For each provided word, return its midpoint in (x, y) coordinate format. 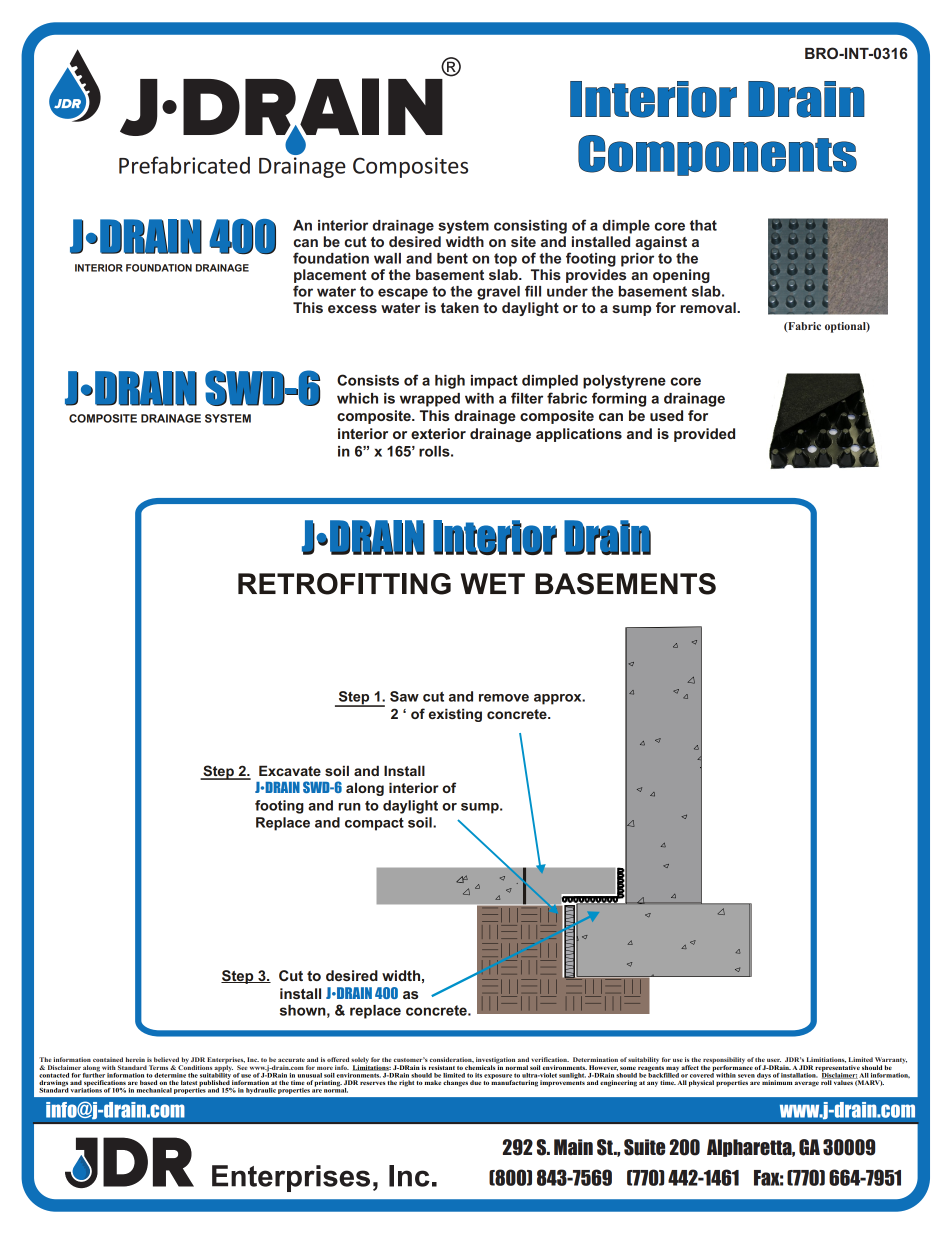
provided (704, 435)
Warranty (891, 1061)
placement (330, 276)
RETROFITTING (344, 584)
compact (374, 824)
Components (717, 155)
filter (527, 398)
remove (504, 698)
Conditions (195, 1066)
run (349, 807)
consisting (530, 227)
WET (493, 583)
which (357, 398)
